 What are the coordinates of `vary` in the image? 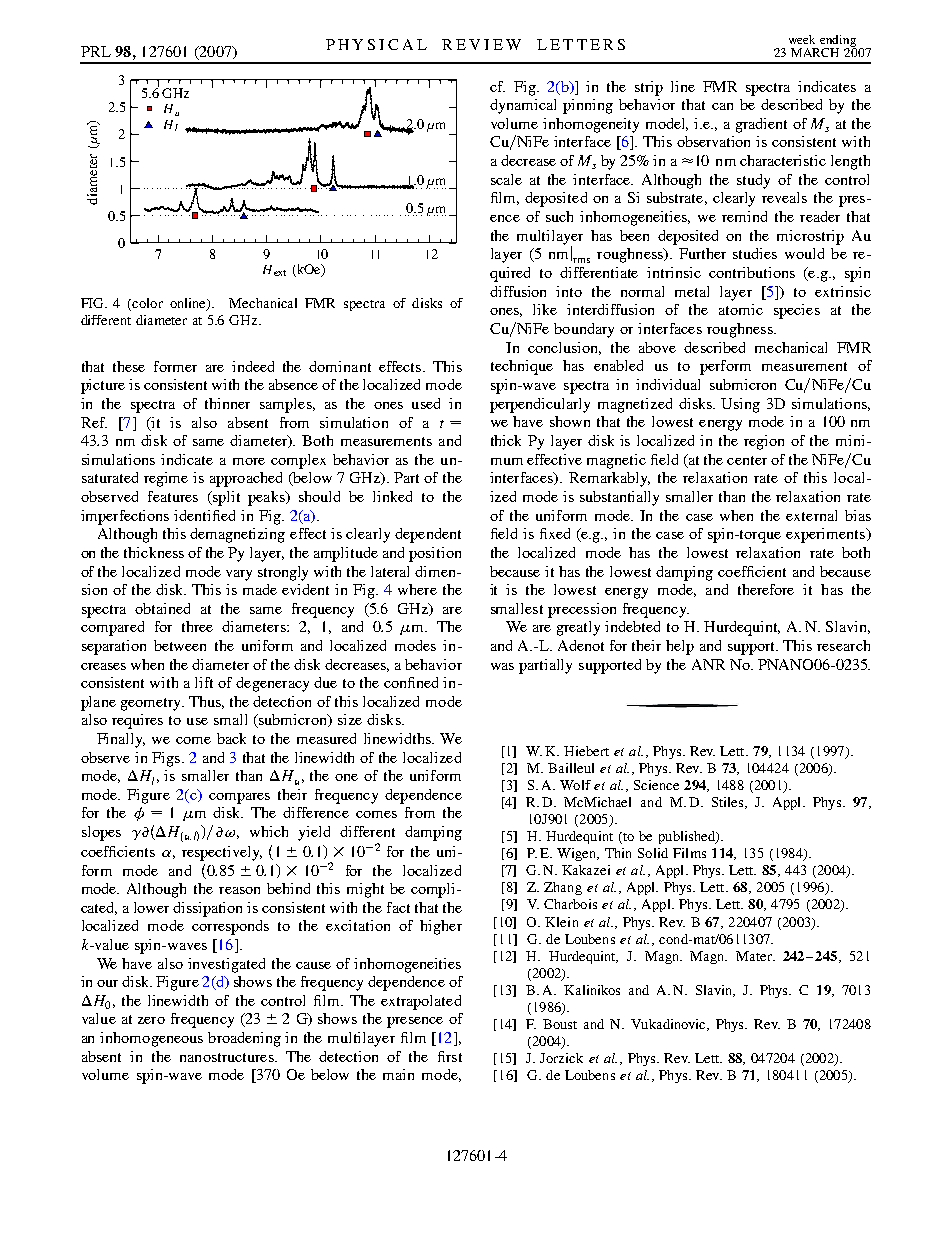 It's located at (239, 575).
